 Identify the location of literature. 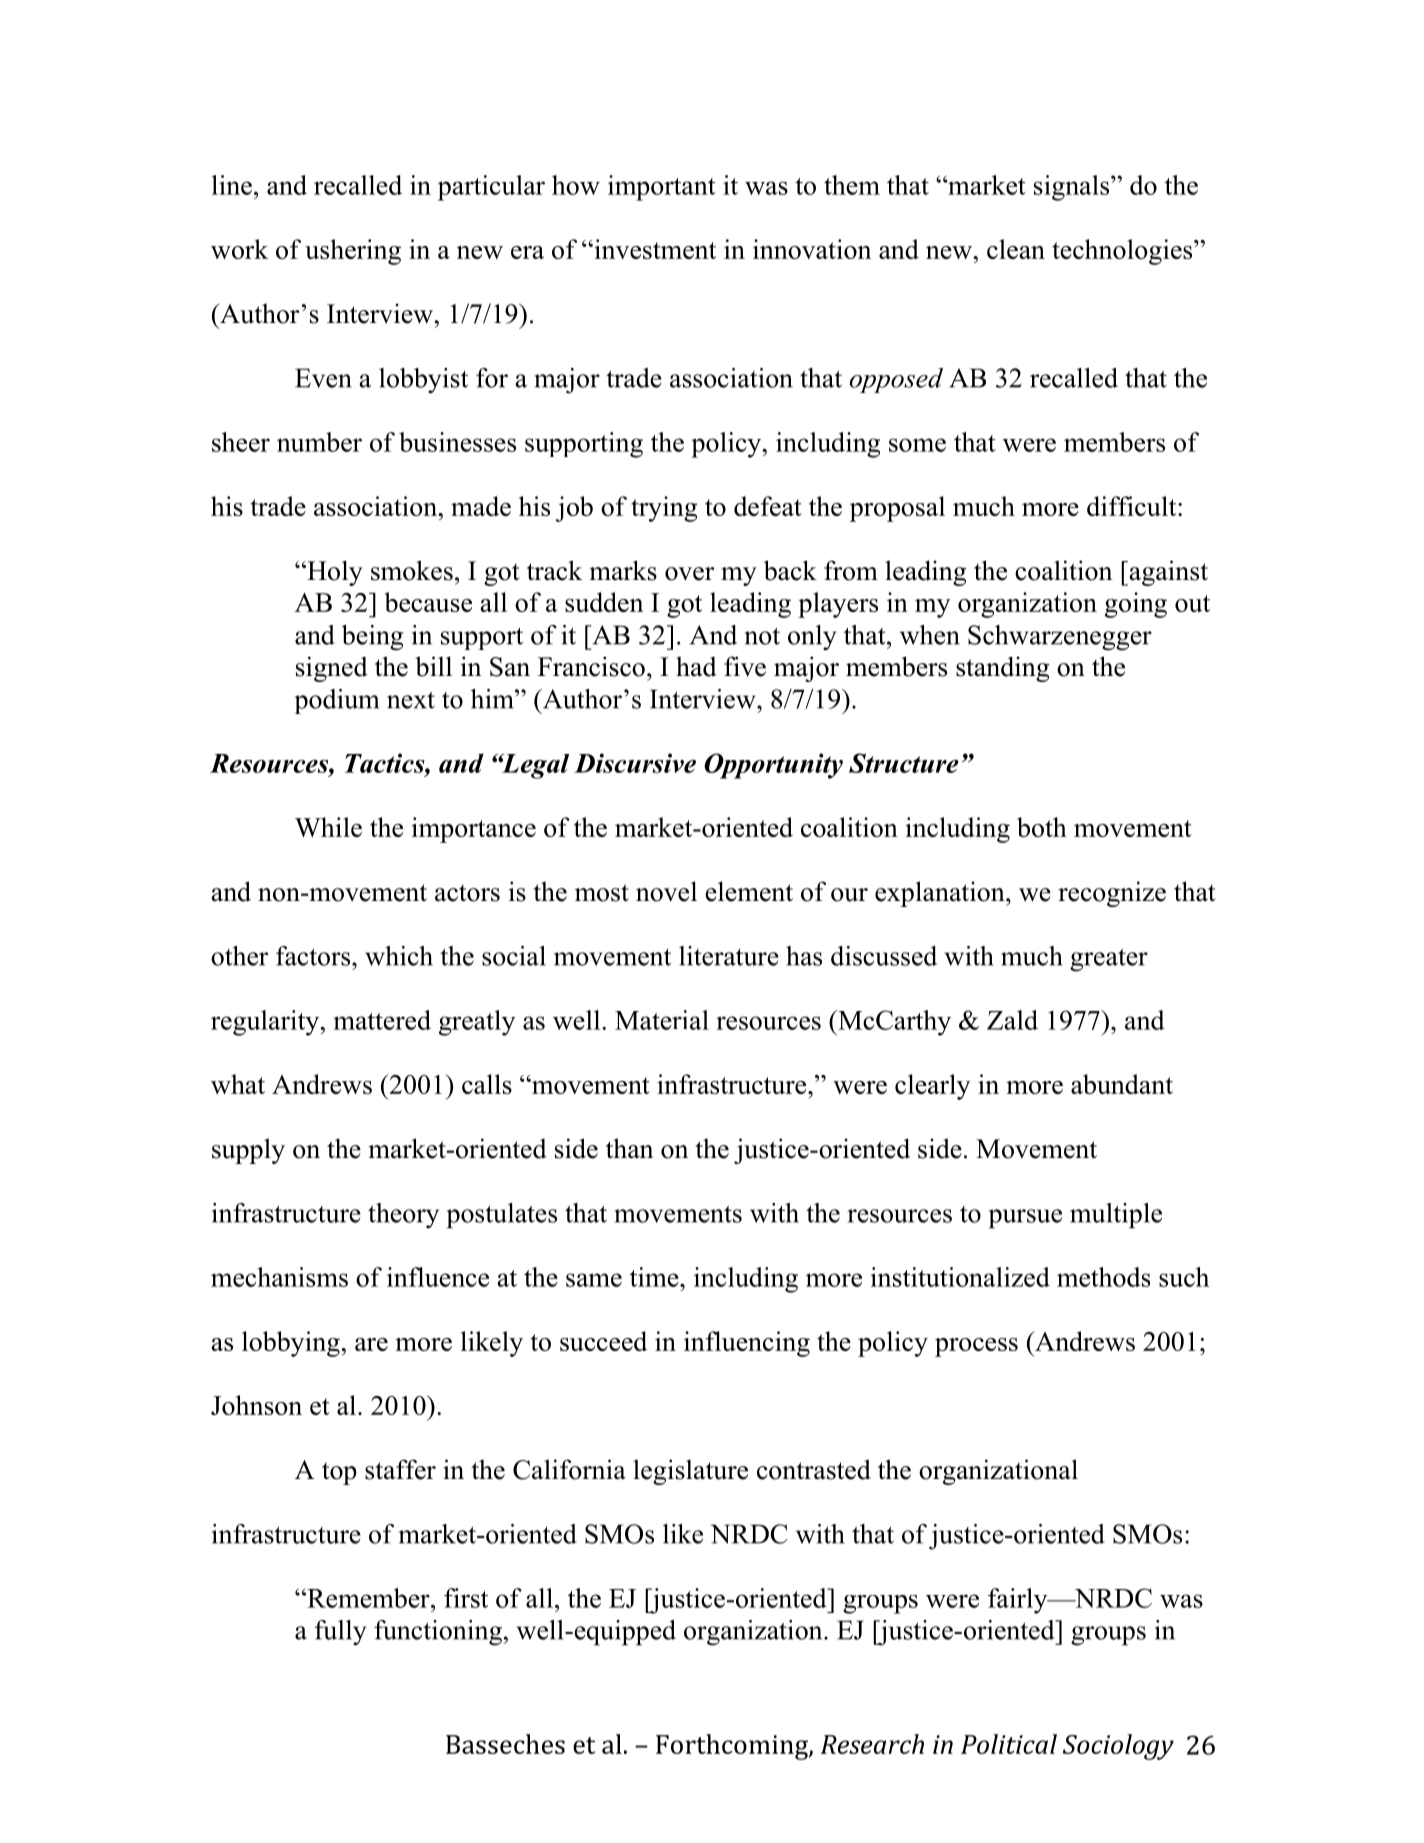
(729, 956).
